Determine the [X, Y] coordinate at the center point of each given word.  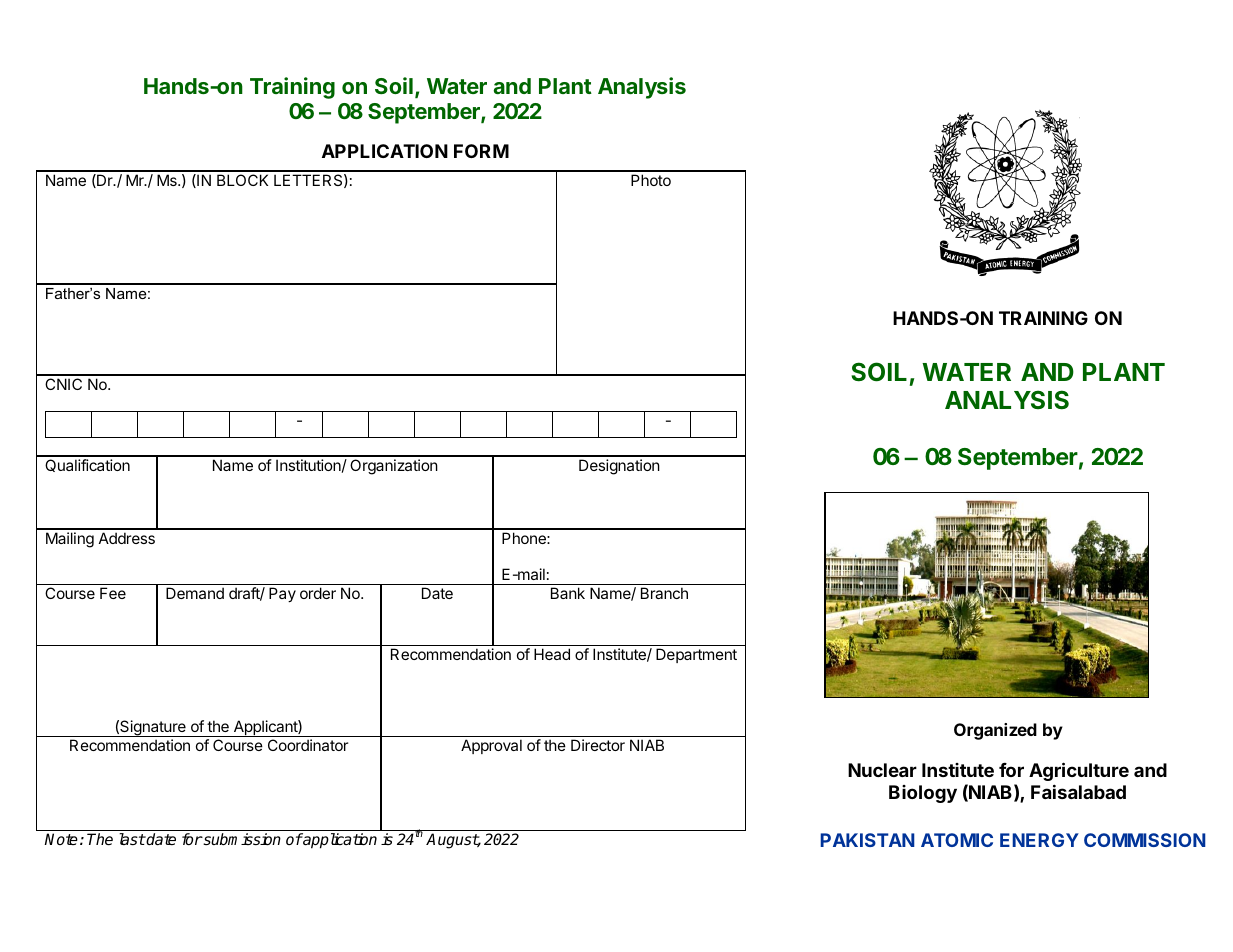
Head [552, 654]
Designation [619, 467]
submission [241, 839]
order [318, 593]
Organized [995, 731]
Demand [195, 593]
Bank [568, 593]
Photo [651, 180]
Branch [664, 593]
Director [598, 745]
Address [127, 538]
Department [696, 655]
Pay [282, 594]
